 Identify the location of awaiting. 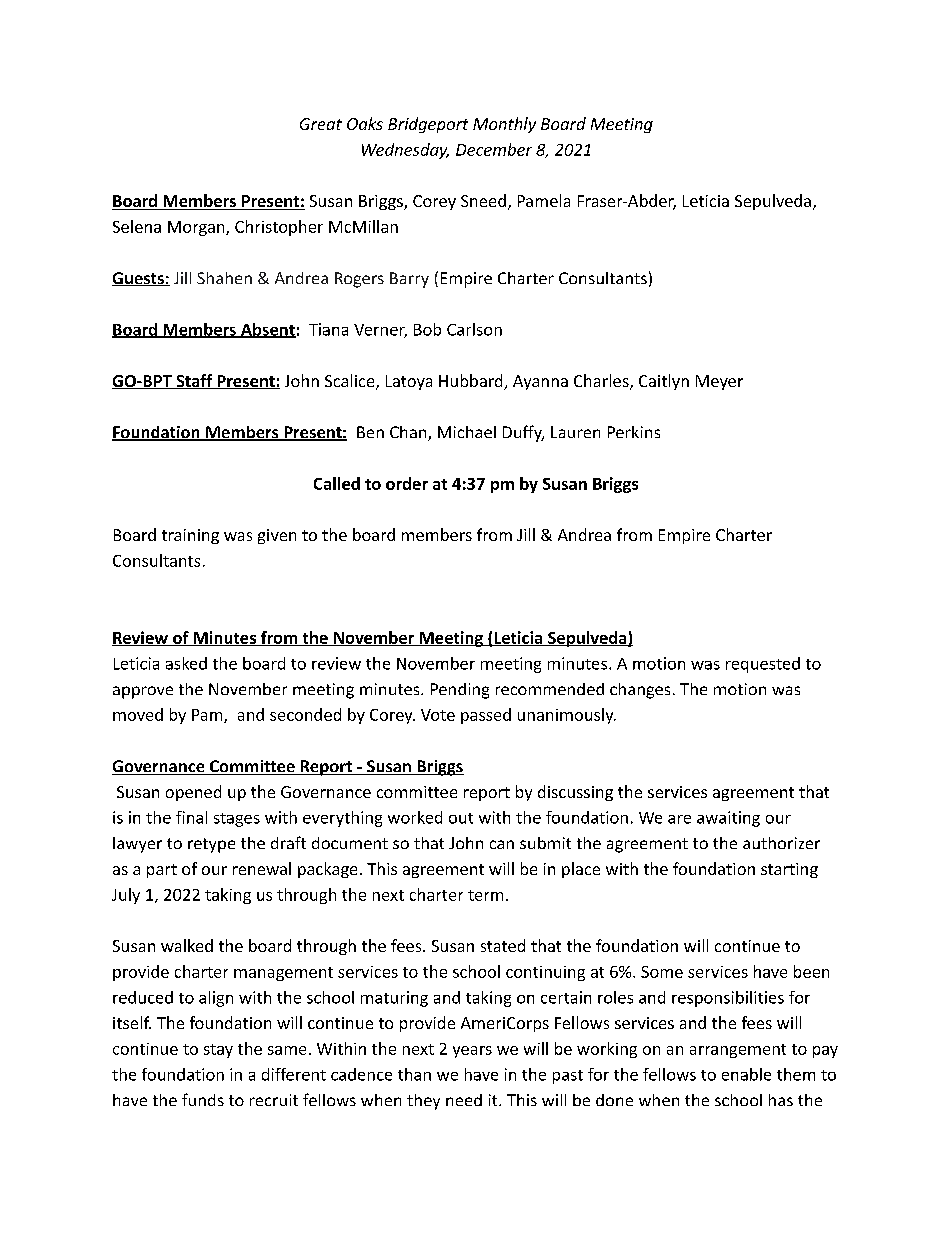
(728, 819).
